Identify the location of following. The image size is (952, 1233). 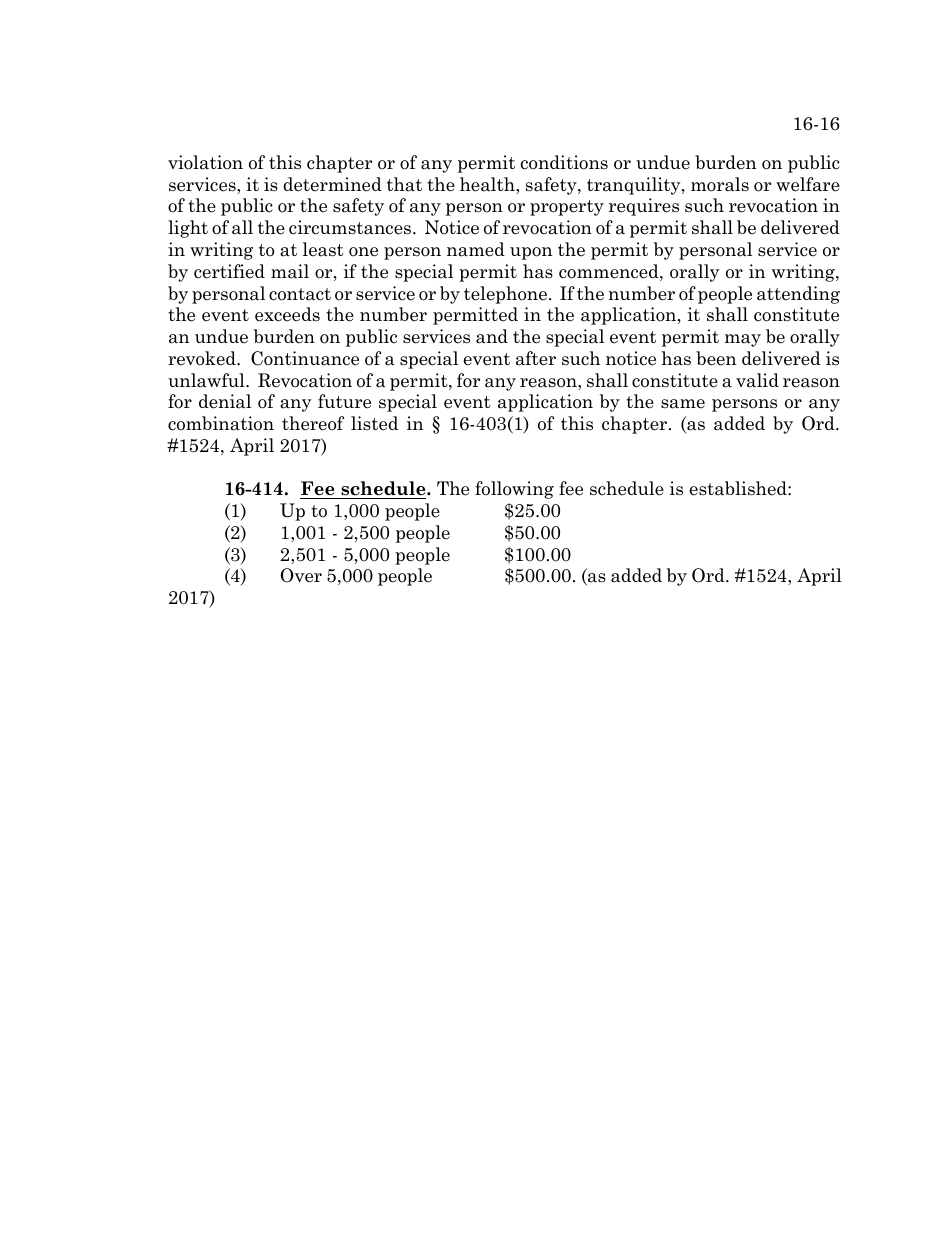
(514, 490).
